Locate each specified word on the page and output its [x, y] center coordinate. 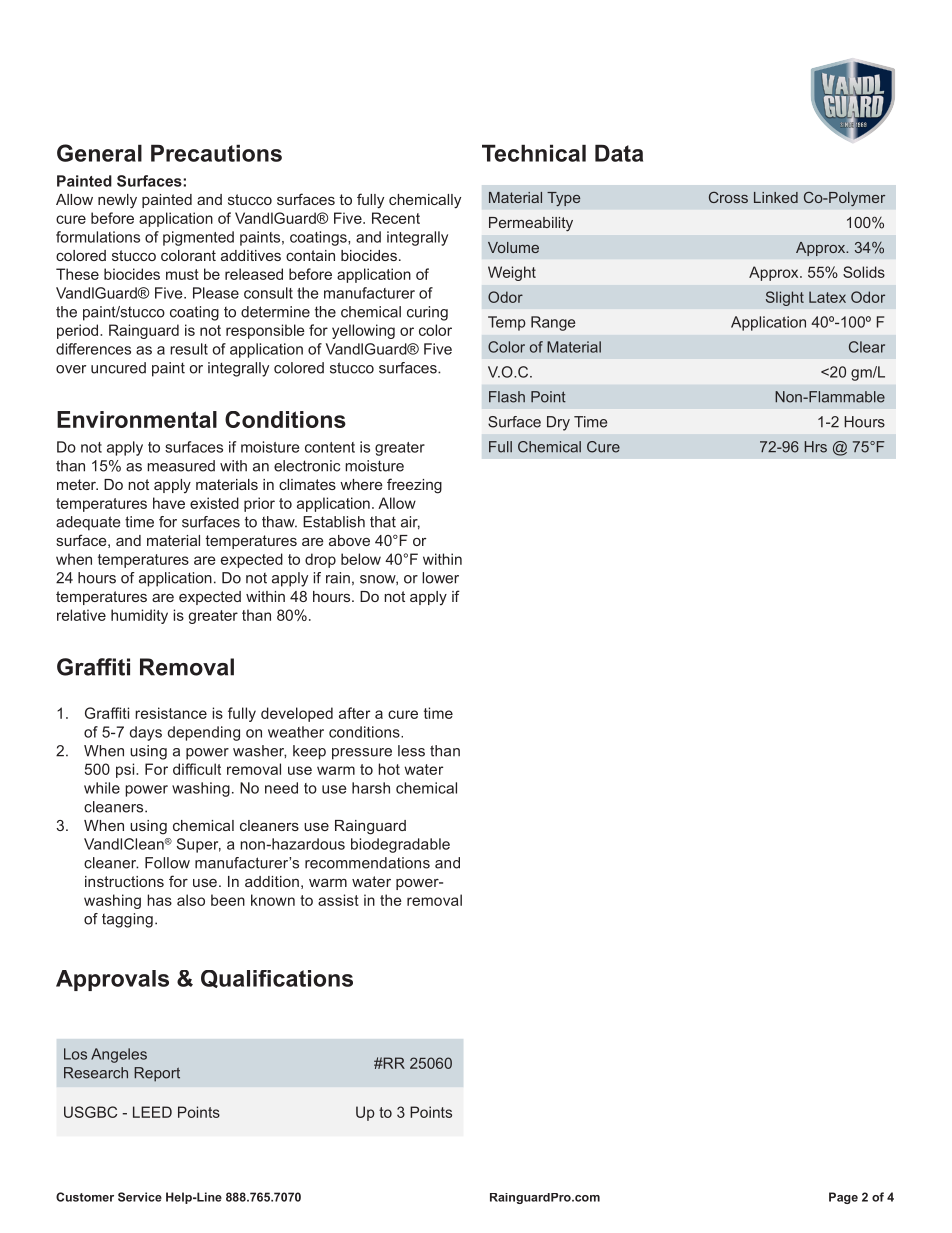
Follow [167, 863]
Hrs [816, 447]
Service [140, 1197]
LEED [152, 1112]
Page [843, 1198]
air [410, 523]
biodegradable [400, 845]
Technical [534, 153]
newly [117, 201]
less [411, 751]
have [169, 503]
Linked [776, 197]
